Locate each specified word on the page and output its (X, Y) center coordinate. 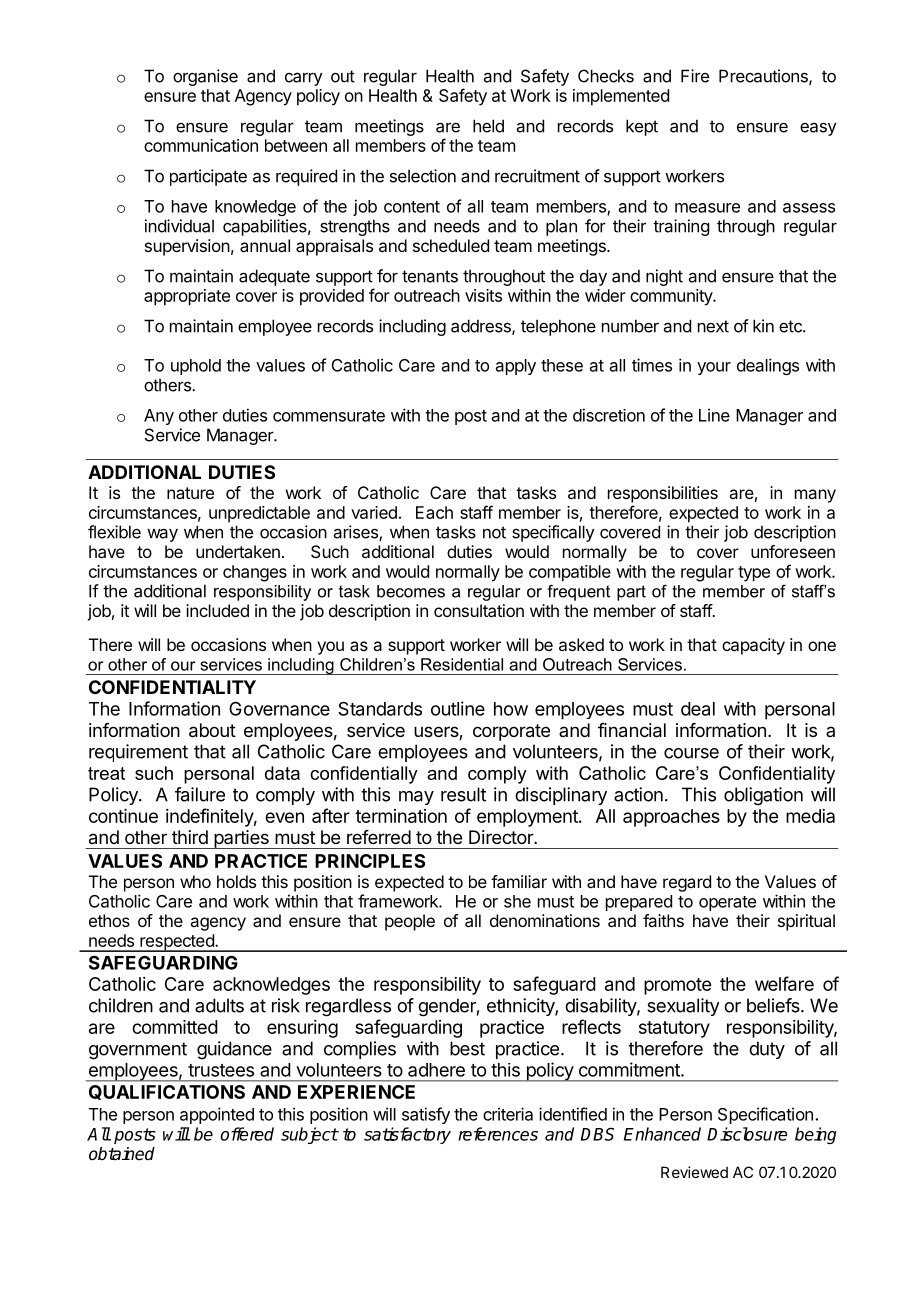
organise (205, 77)
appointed (217, 1115)
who (195, 881)
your (714, 368)
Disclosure (747, 1134)
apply (516, 367)
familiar (519, 881)
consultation (479, 610)
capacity (753, 646)
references (498, 1134)
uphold (196, 367)
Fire (695, 76)
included (217, 610)
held (488, 126)
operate (727, 903)
